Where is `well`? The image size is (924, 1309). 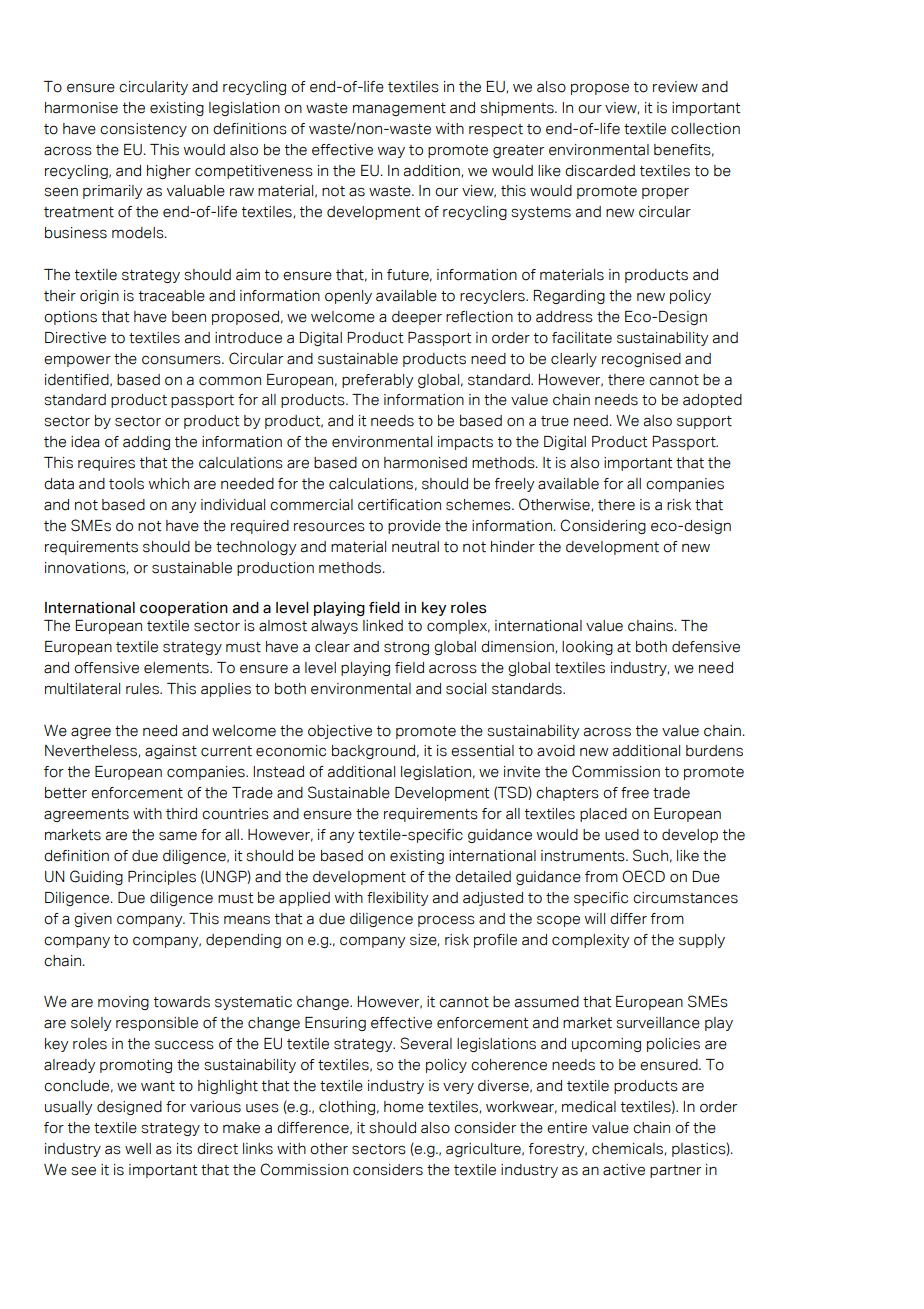 well is located at coordinates (138, 1149).
